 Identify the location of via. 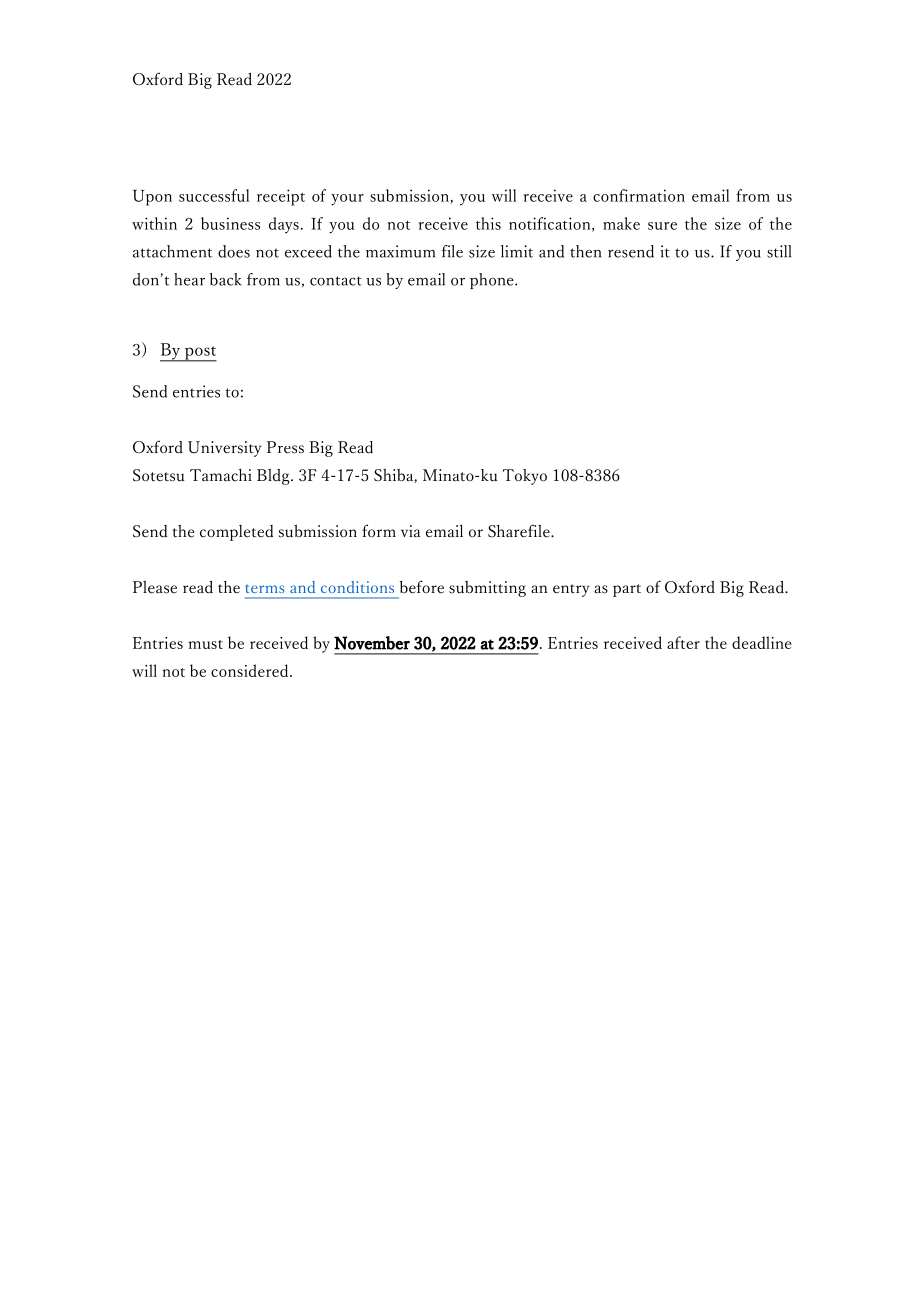
(411, 531).
